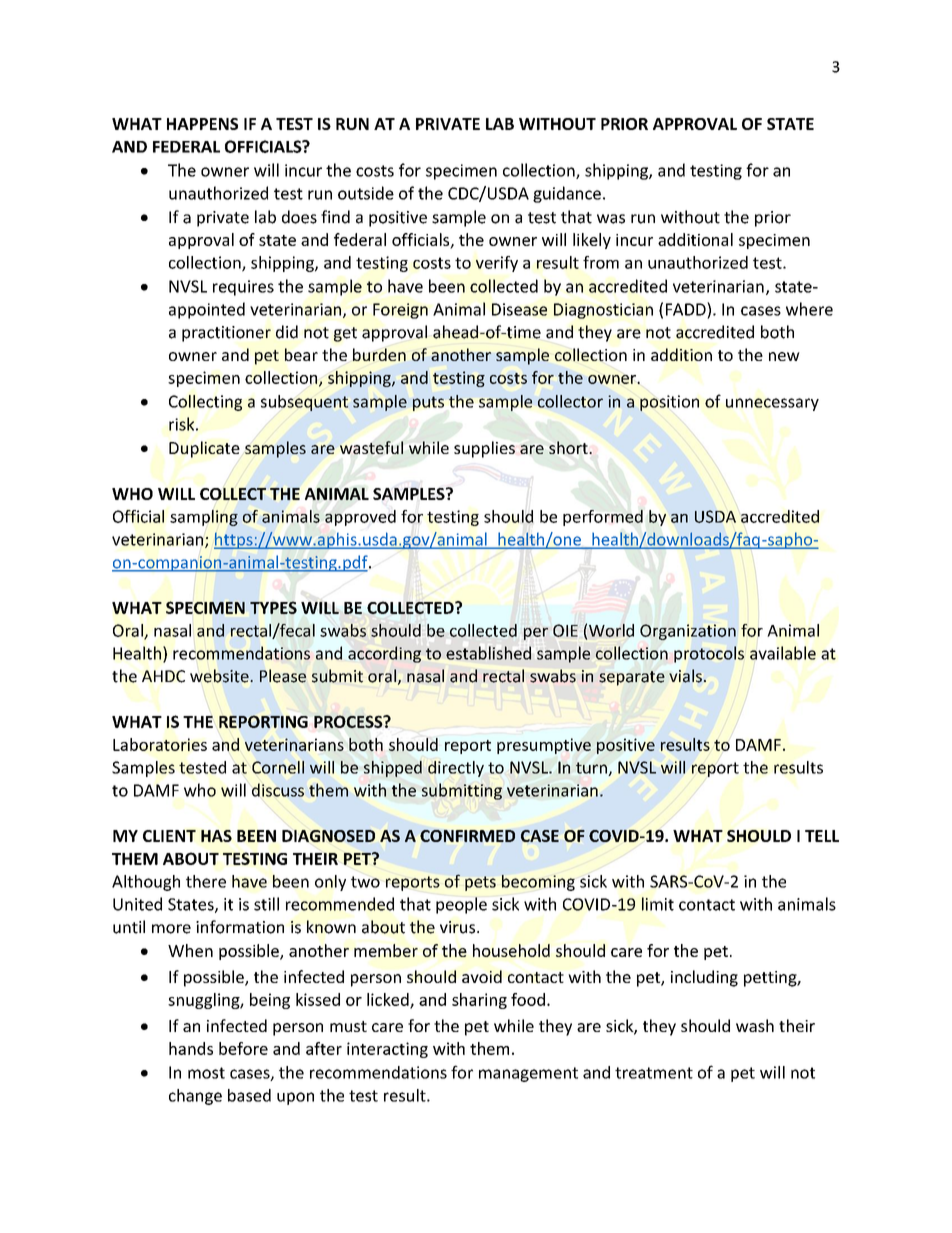  I want to click on management, so click(528, 1074).
